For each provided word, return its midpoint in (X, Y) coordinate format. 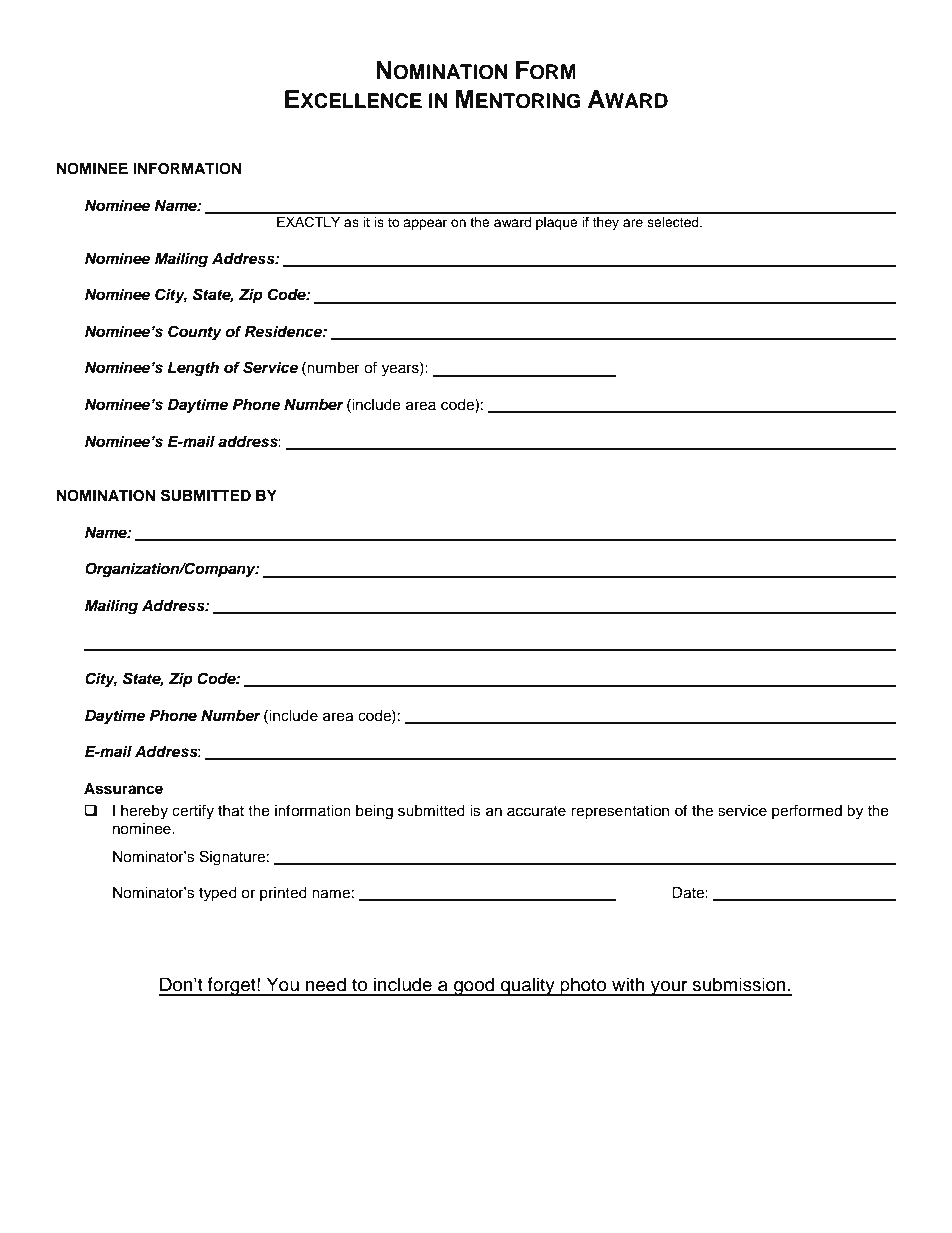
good (474, 986)
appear (425, 224)
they (605, 223)
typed (218, 894)
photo (584, 986)
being (374, 812)
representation (620, 812)
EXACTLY (308, 222)
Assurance (123, 789)
